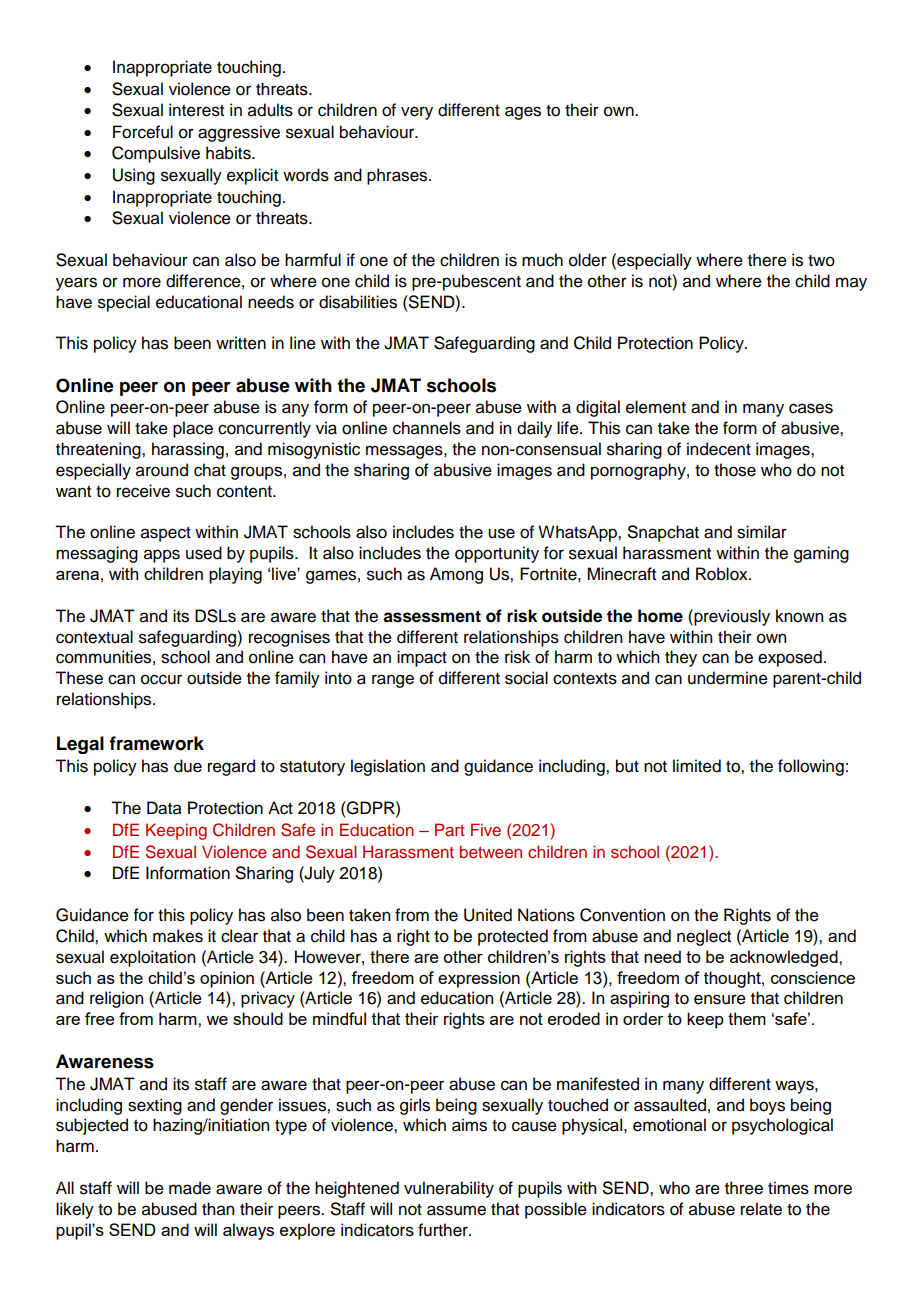 This screenshot has height=1308, width=924. I want to click on undermine, so click(728, 678).
